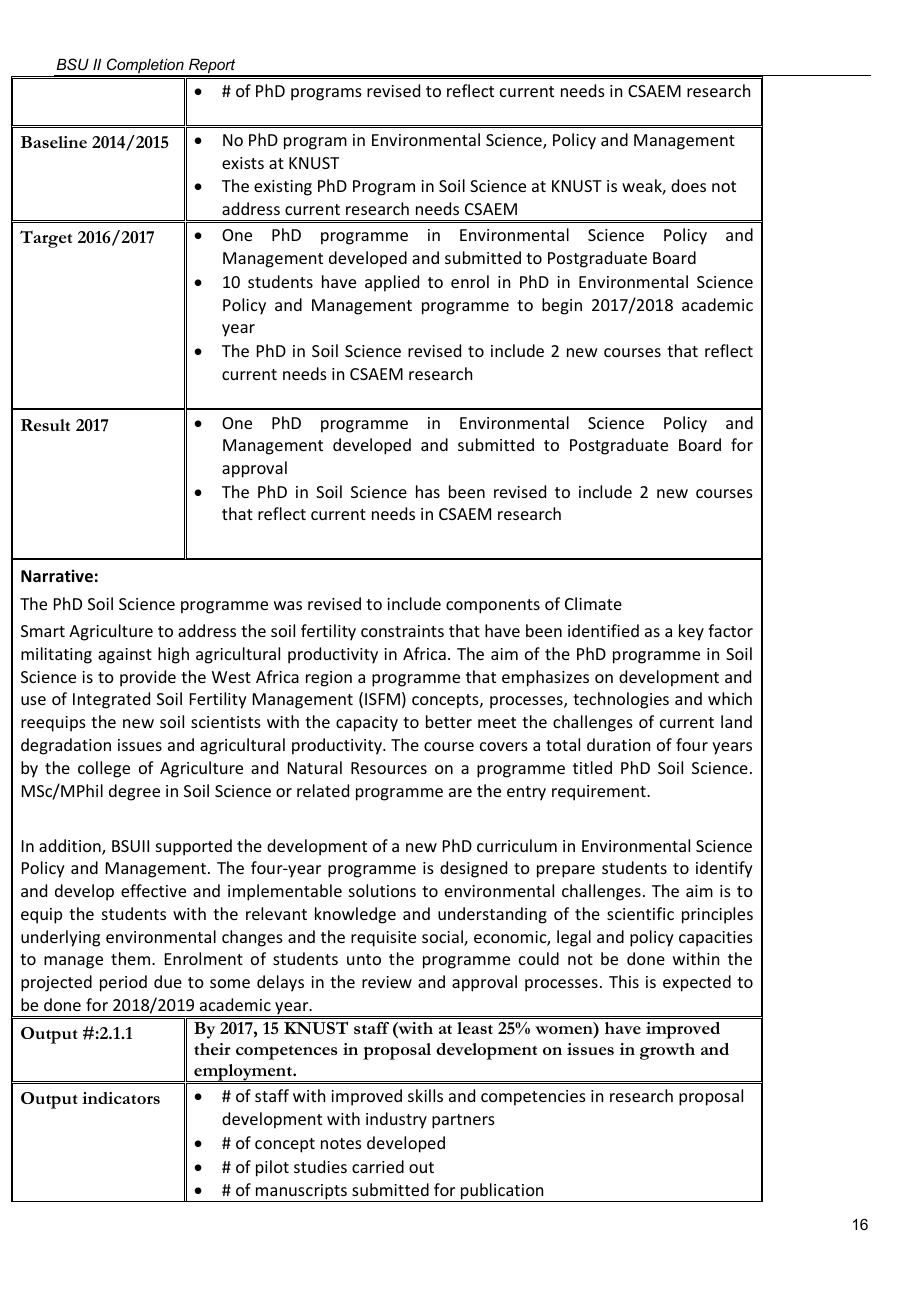  Describe the element at coordinates (562, 306) in the document. I see `begin` at that location.
